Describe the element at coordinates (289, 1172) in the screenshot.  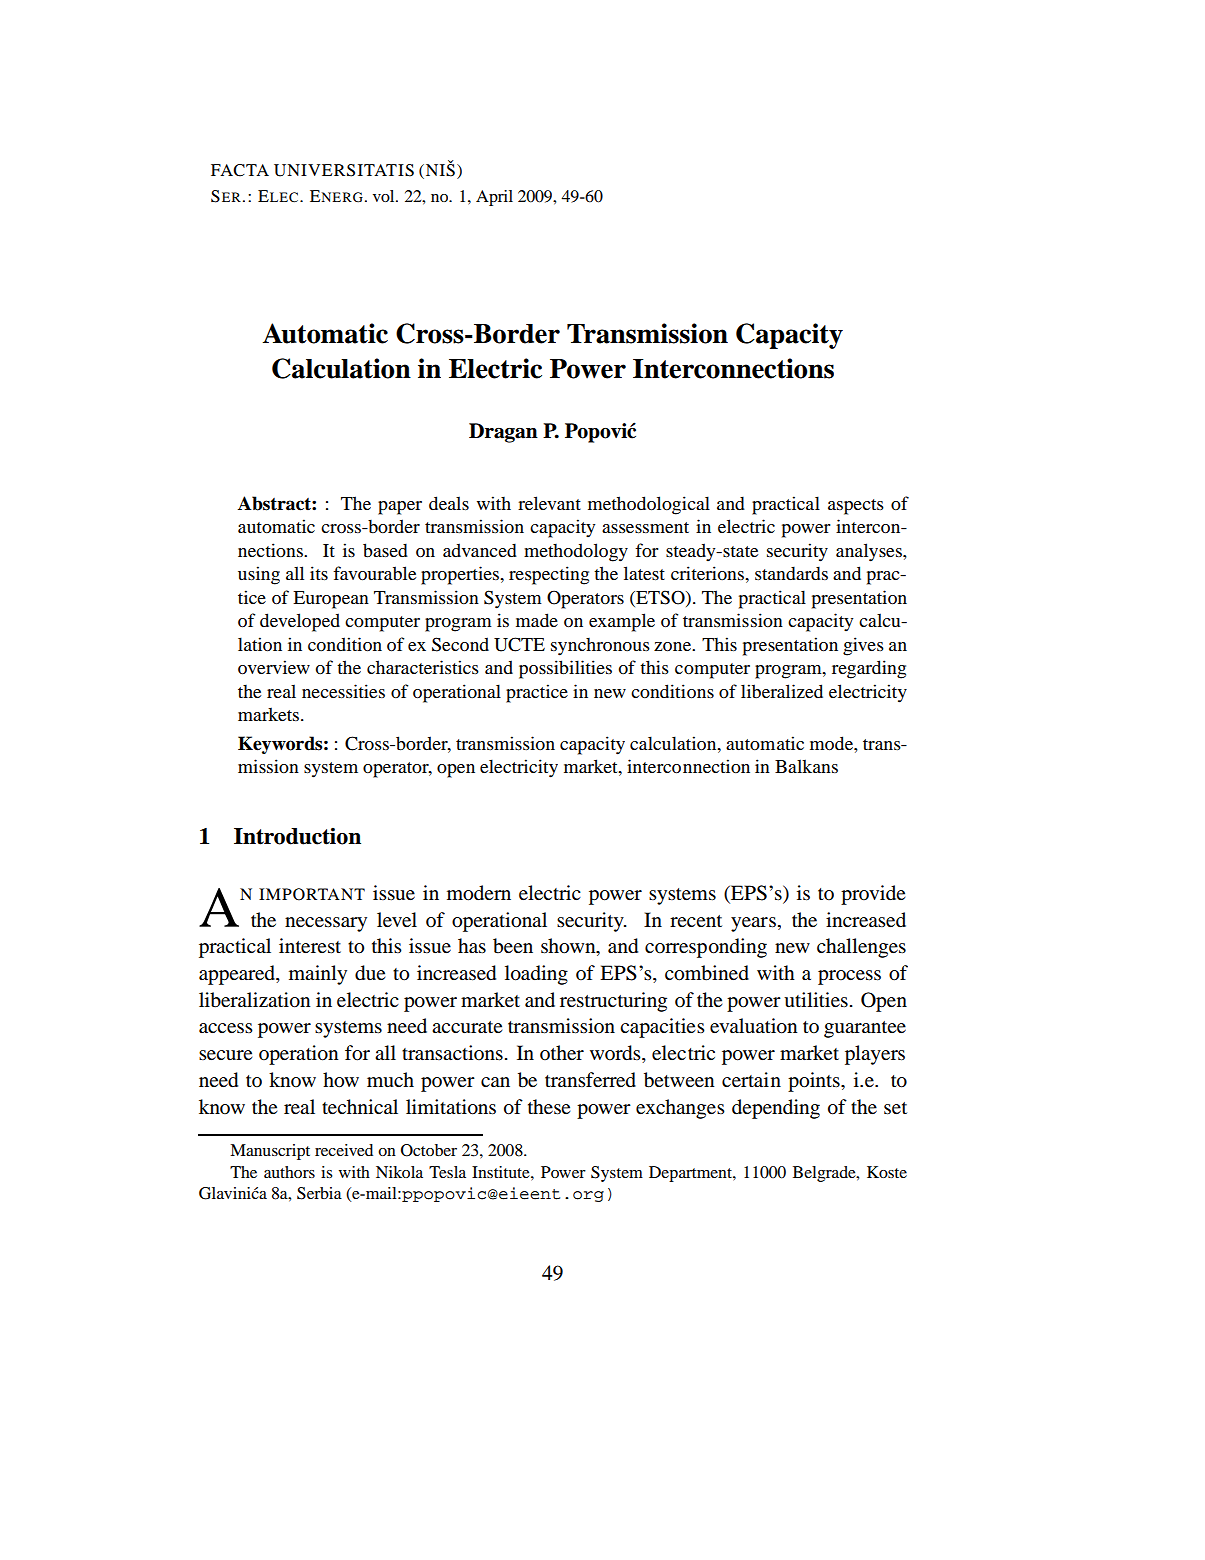
I see `authors` at that location.
